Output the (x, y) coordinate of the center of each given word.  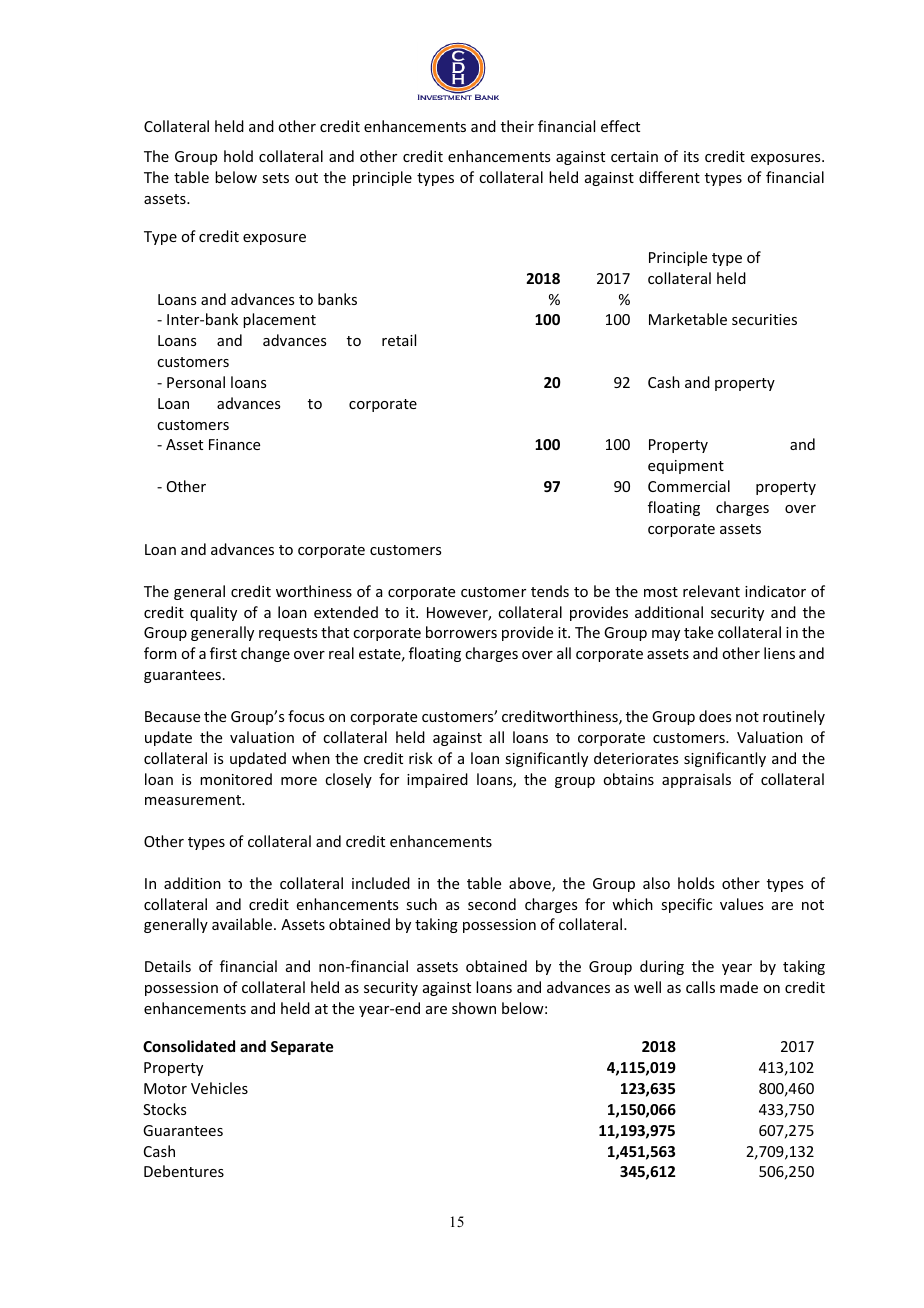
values (741, 904)
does (715, 716)
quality (213, 613)
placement (279, 320)
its (691, 156)
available (243, 924)
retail (399, 340)
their (517, 126)
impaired (437, 780)
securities (764, 319)
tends (550, 591)
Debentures (184, 1171)
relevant (711, 591)
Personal (196, 382)
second (492, 904)
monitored (236, 779)
